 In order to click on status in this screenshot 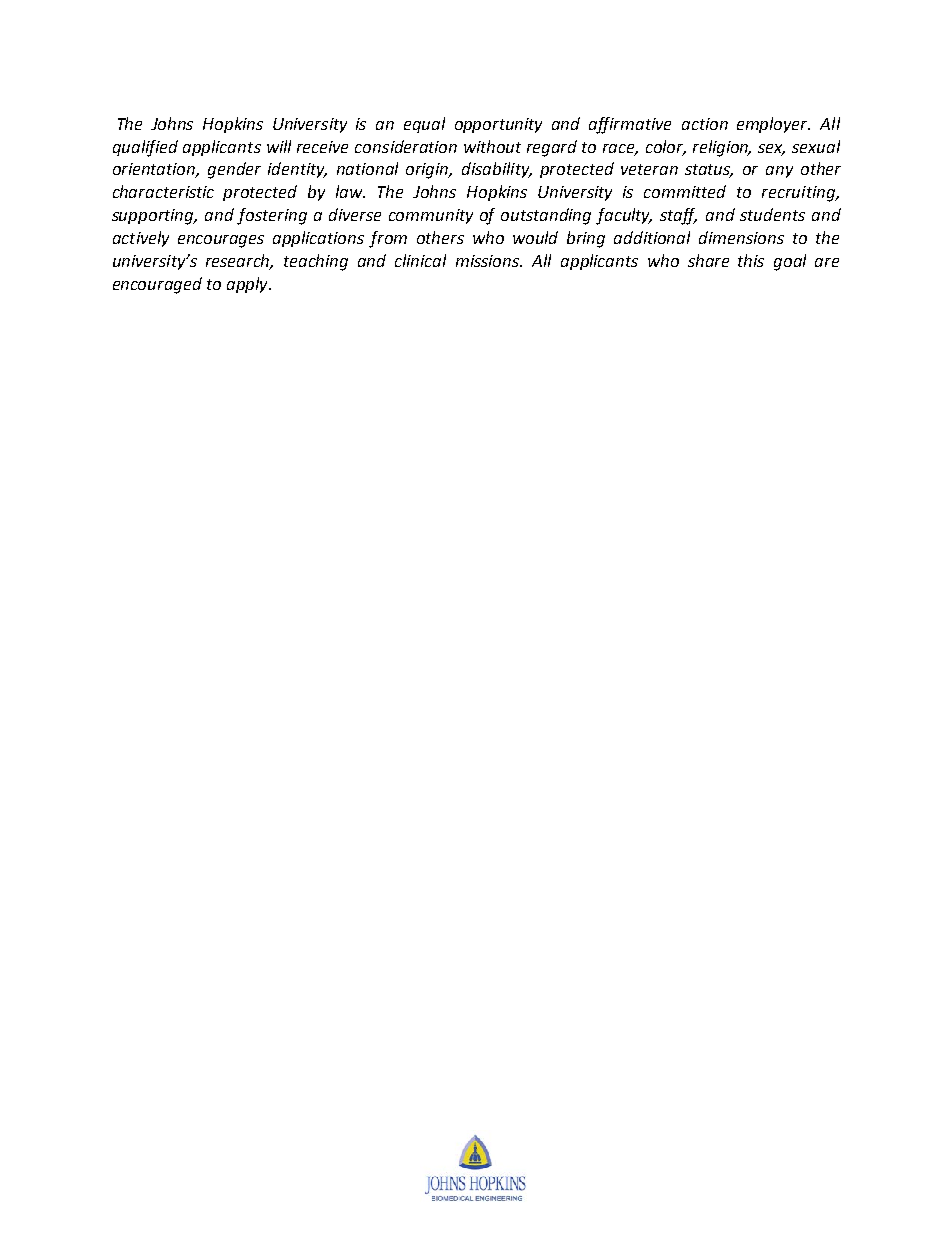, I will do `click(709, 171)`.
